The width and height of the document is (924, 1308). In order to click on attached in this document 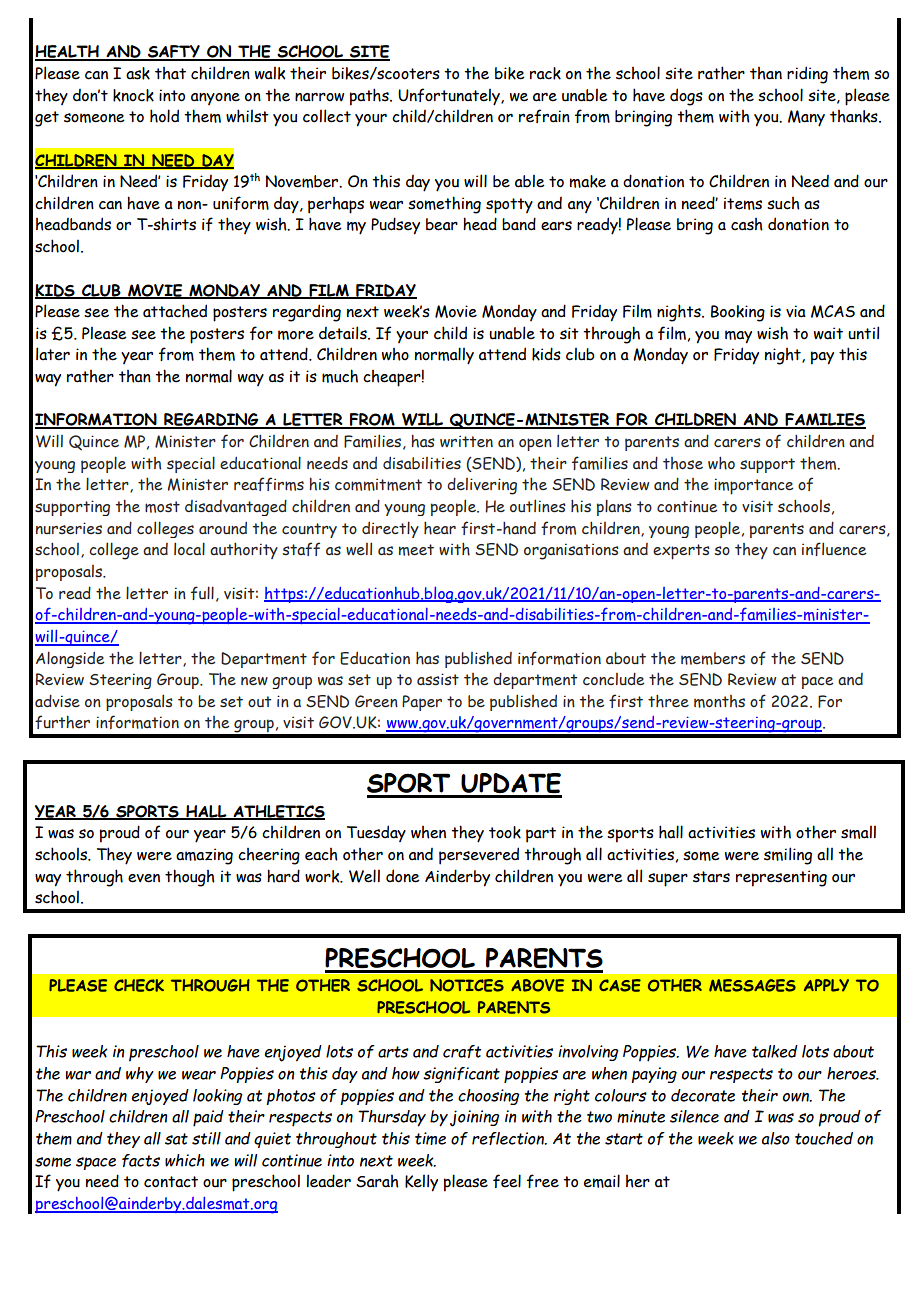, I will do `click(175, 311)`.
